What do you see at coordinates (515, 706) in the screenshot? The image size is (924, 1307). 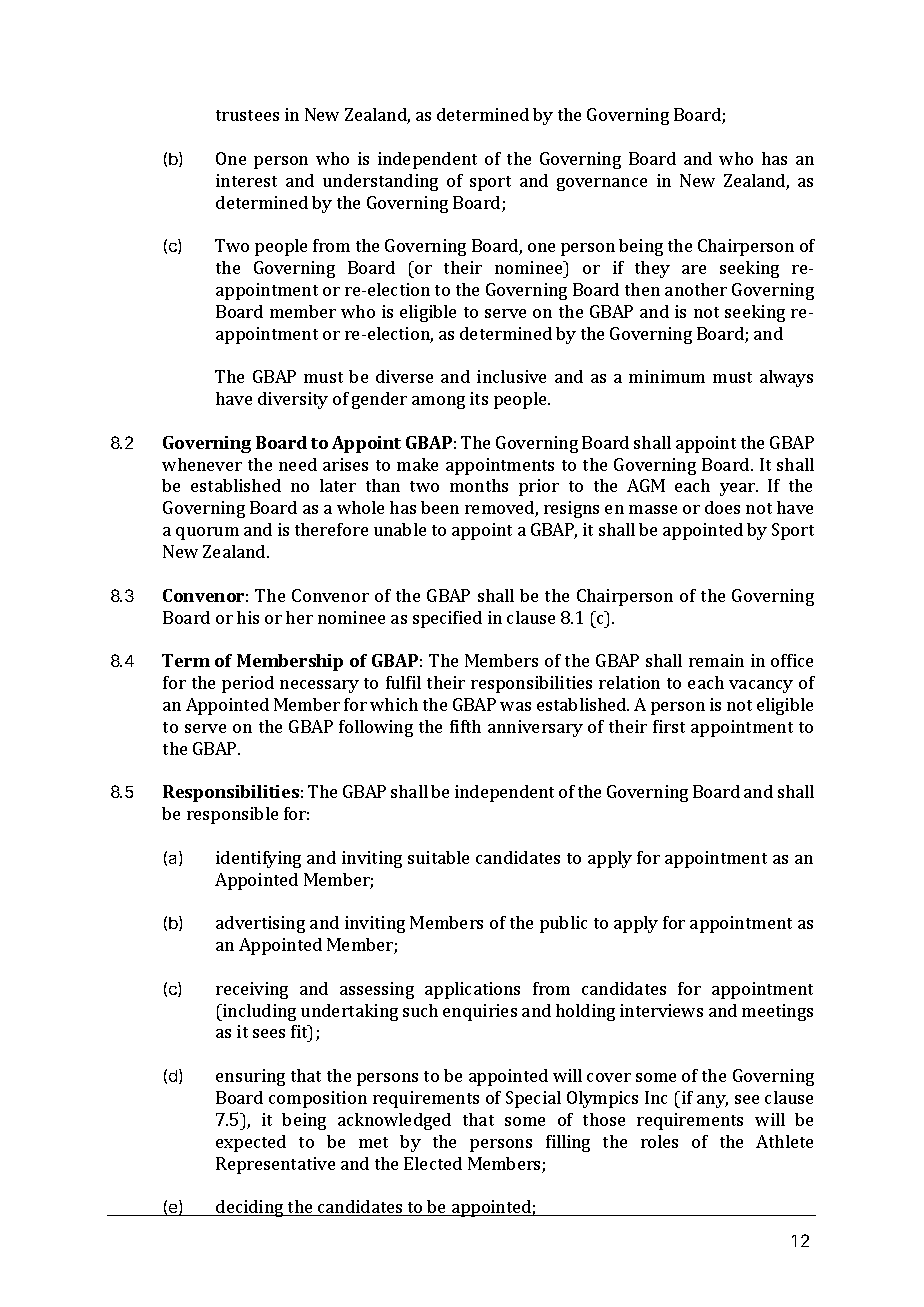 I see `was` at bounding box center [515, 706].
